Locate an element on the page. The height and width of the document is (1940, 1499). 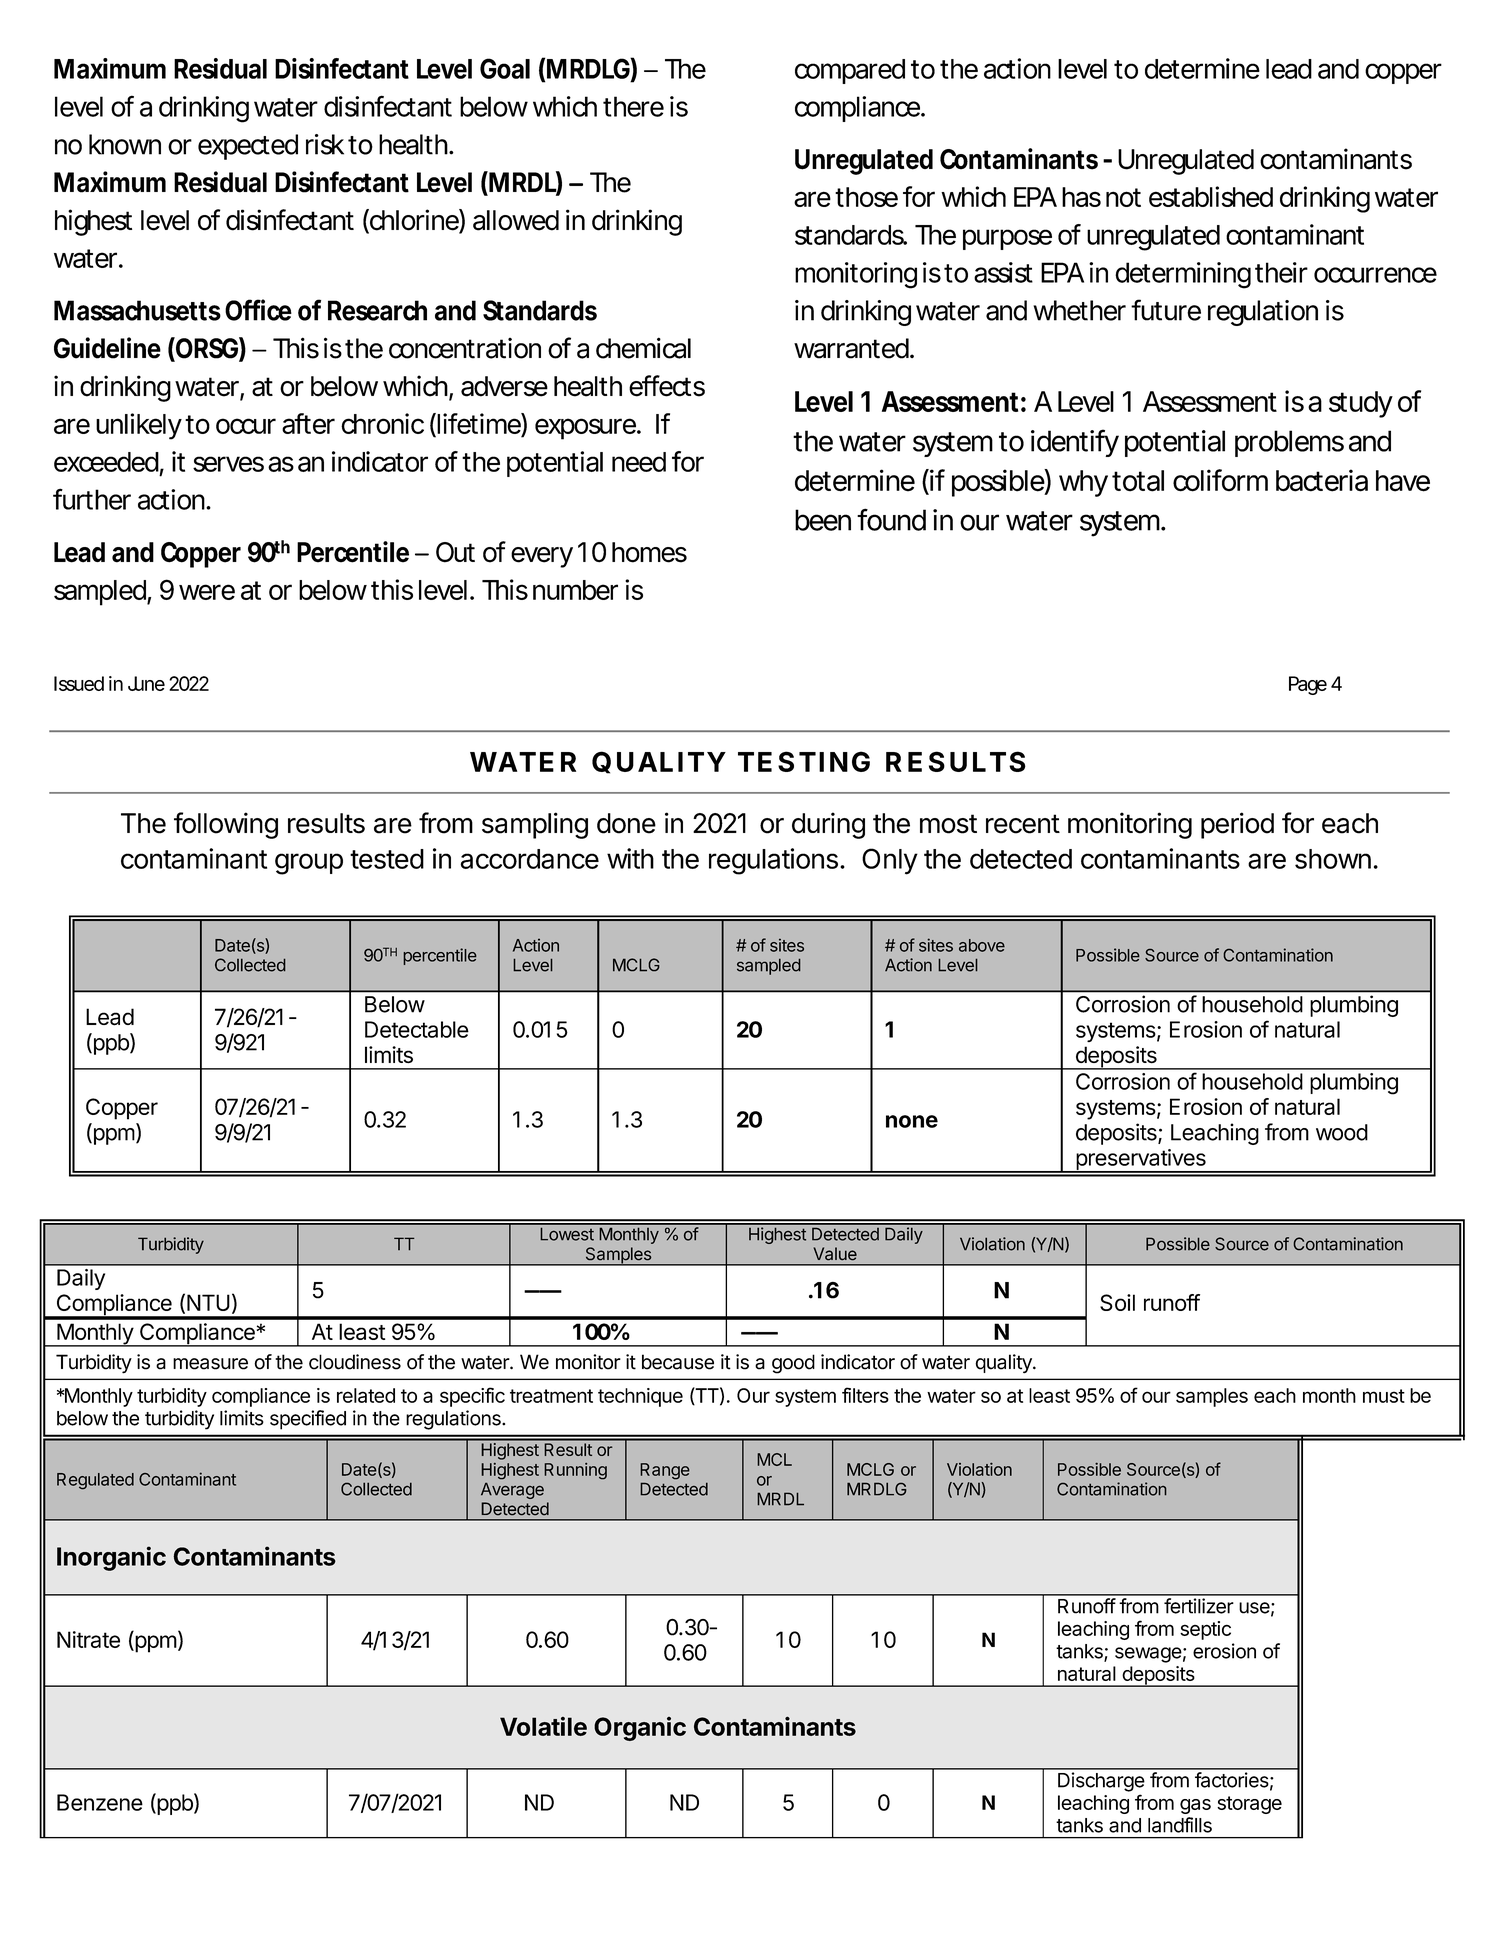
Benzene is located at coordinates (100, 1802).
